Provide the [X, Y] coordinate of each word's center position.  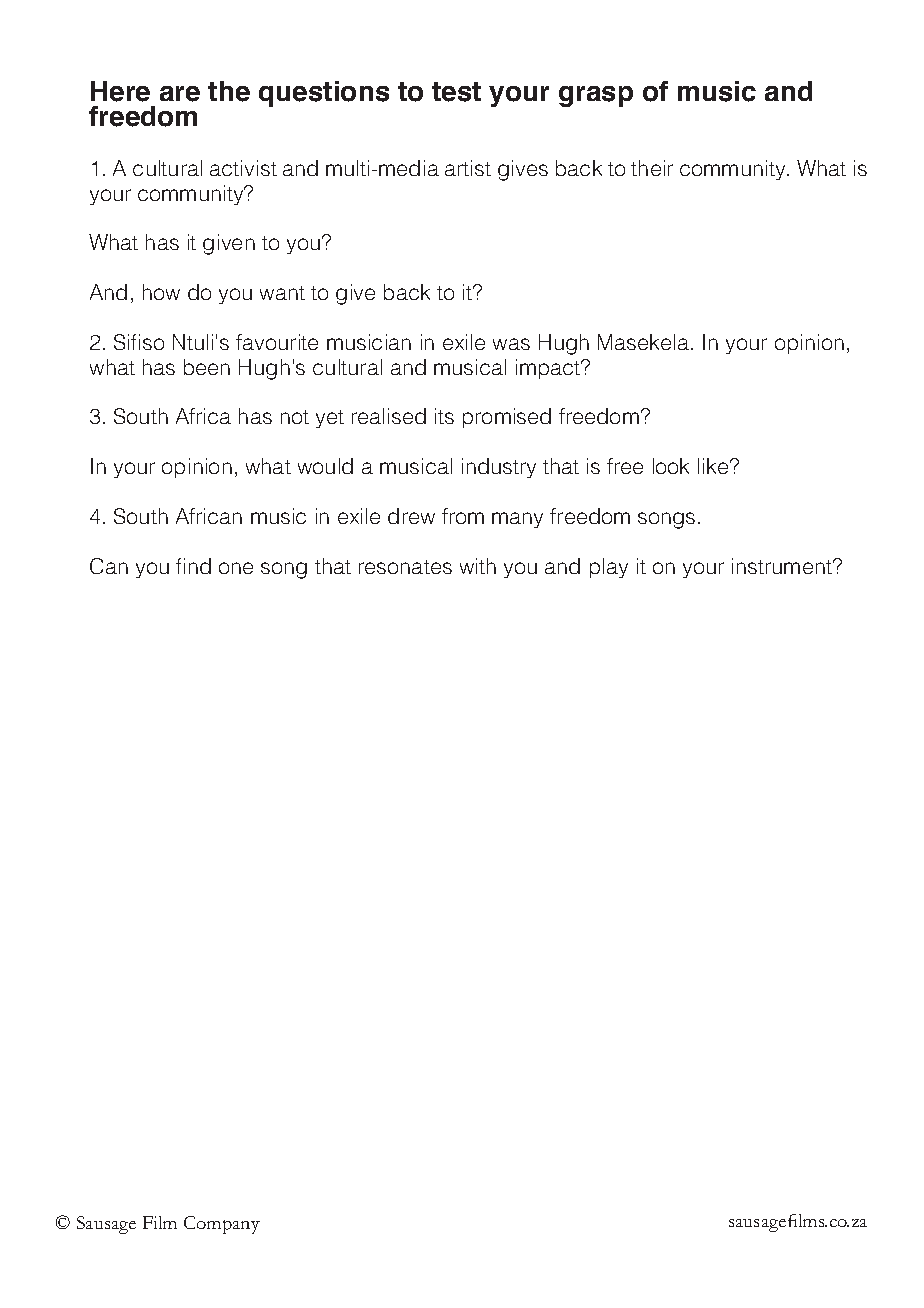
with [478, 566]
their [652, 168]
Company [222, 1225]
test [456, 92]
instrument [783, 566]
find [193, 566]
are [180, 94]
